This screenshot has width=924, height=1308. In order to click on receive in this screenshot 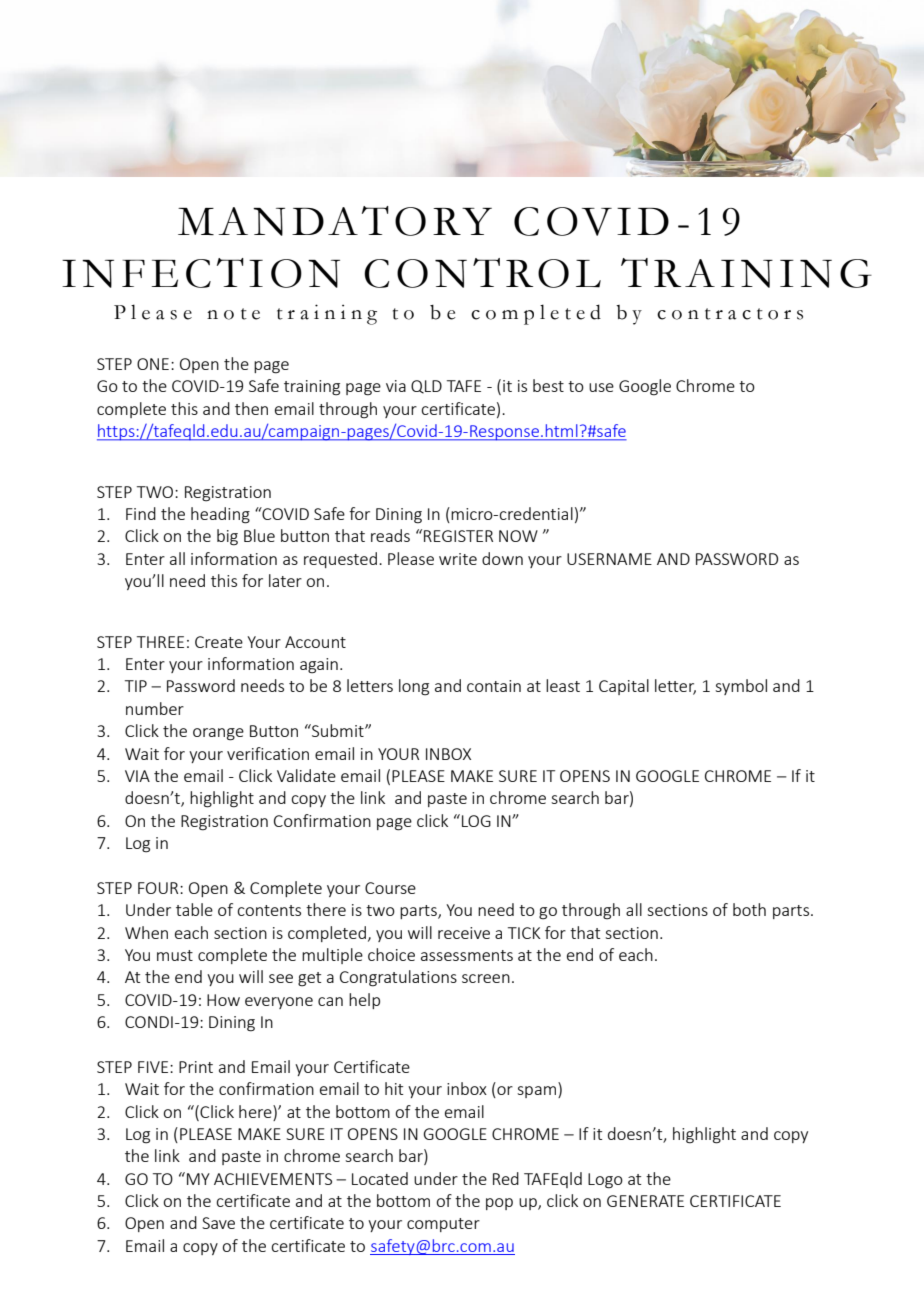, I will do `click(464, 933)`.
